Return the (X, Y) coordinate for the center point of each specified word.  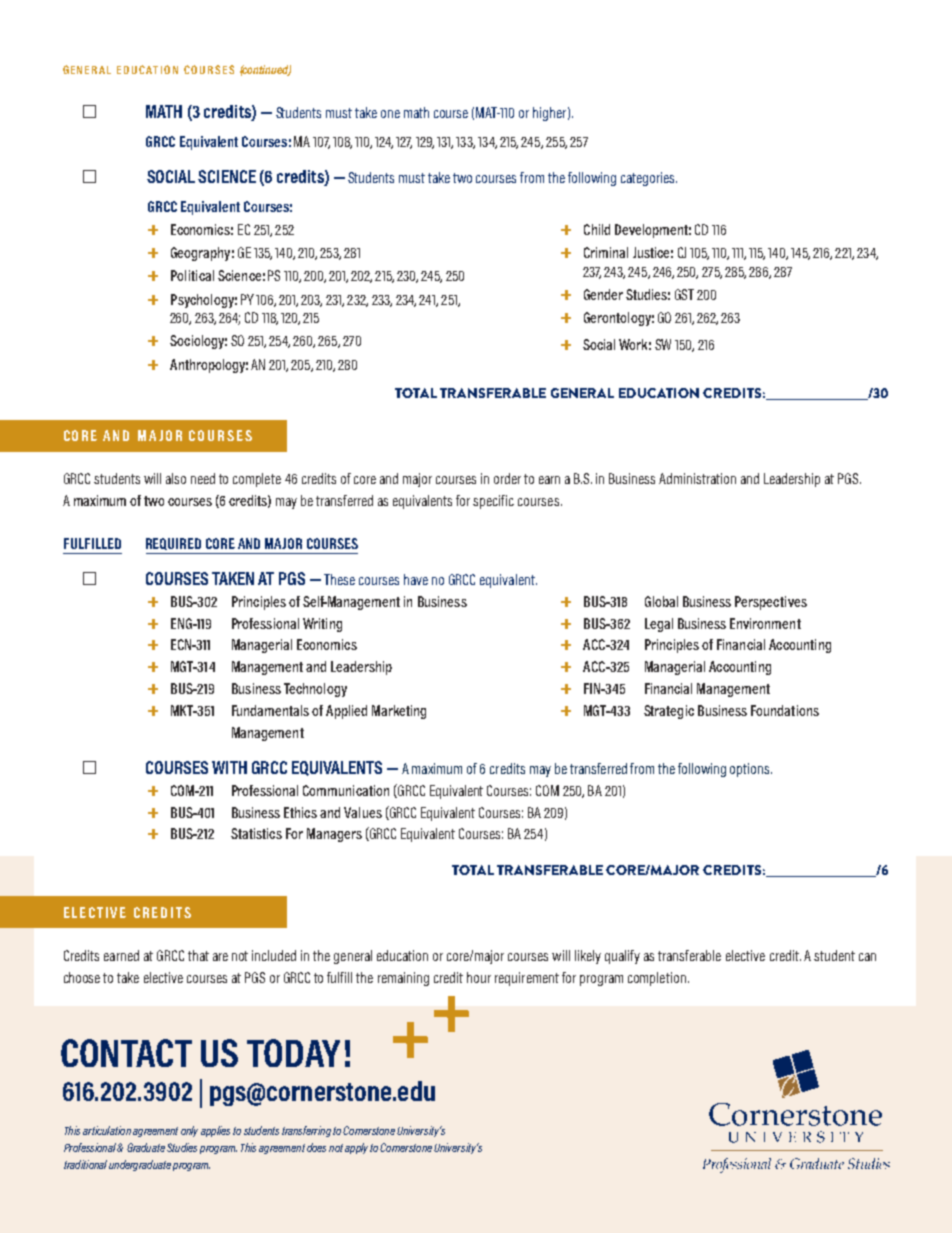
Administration (697, 478)
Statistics (256, 833)
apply (356, 1148)
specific (493, 502)
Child (597, 229)
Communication (346, 790)
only (189, 1131)
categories (649, 179)
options (751, 770)
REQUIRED (173, 544)
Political (192, 275)
